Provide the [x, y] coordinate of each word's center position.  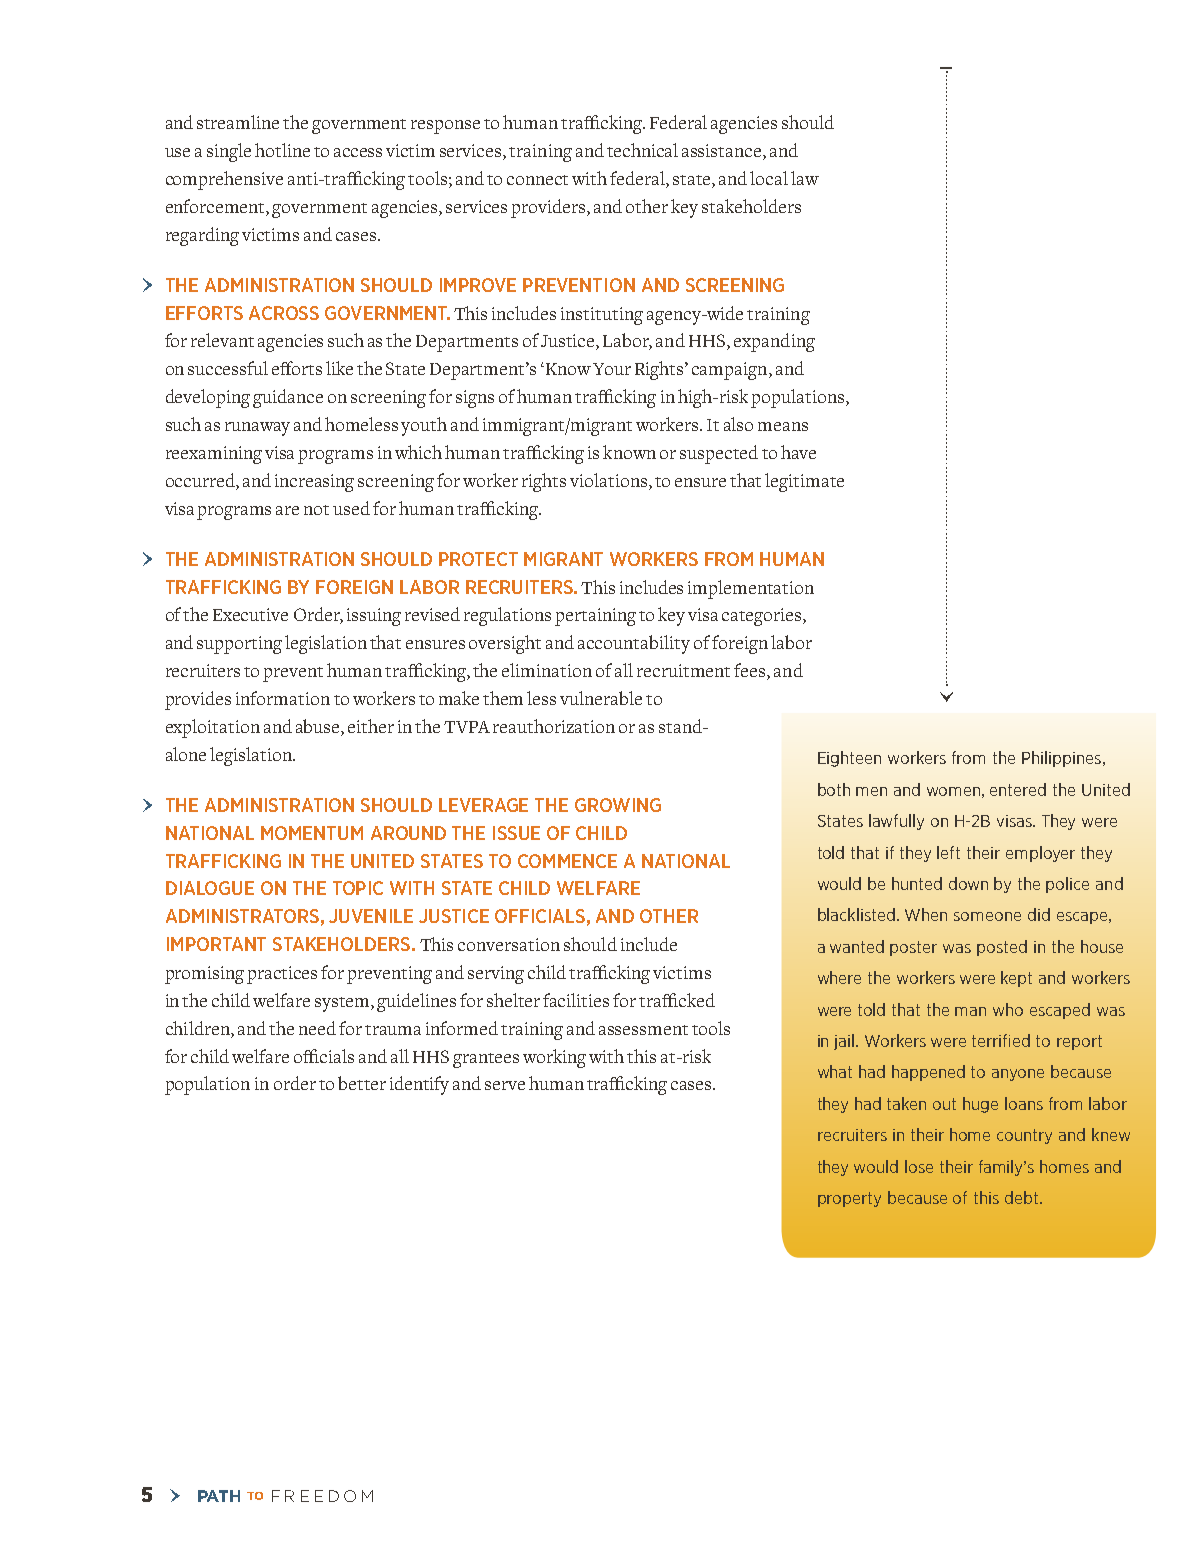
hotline [282, 150]
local [769, 178]
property [849, 1199]
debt [1023, 1197]
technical [642, 150]
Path [219, 1496]
